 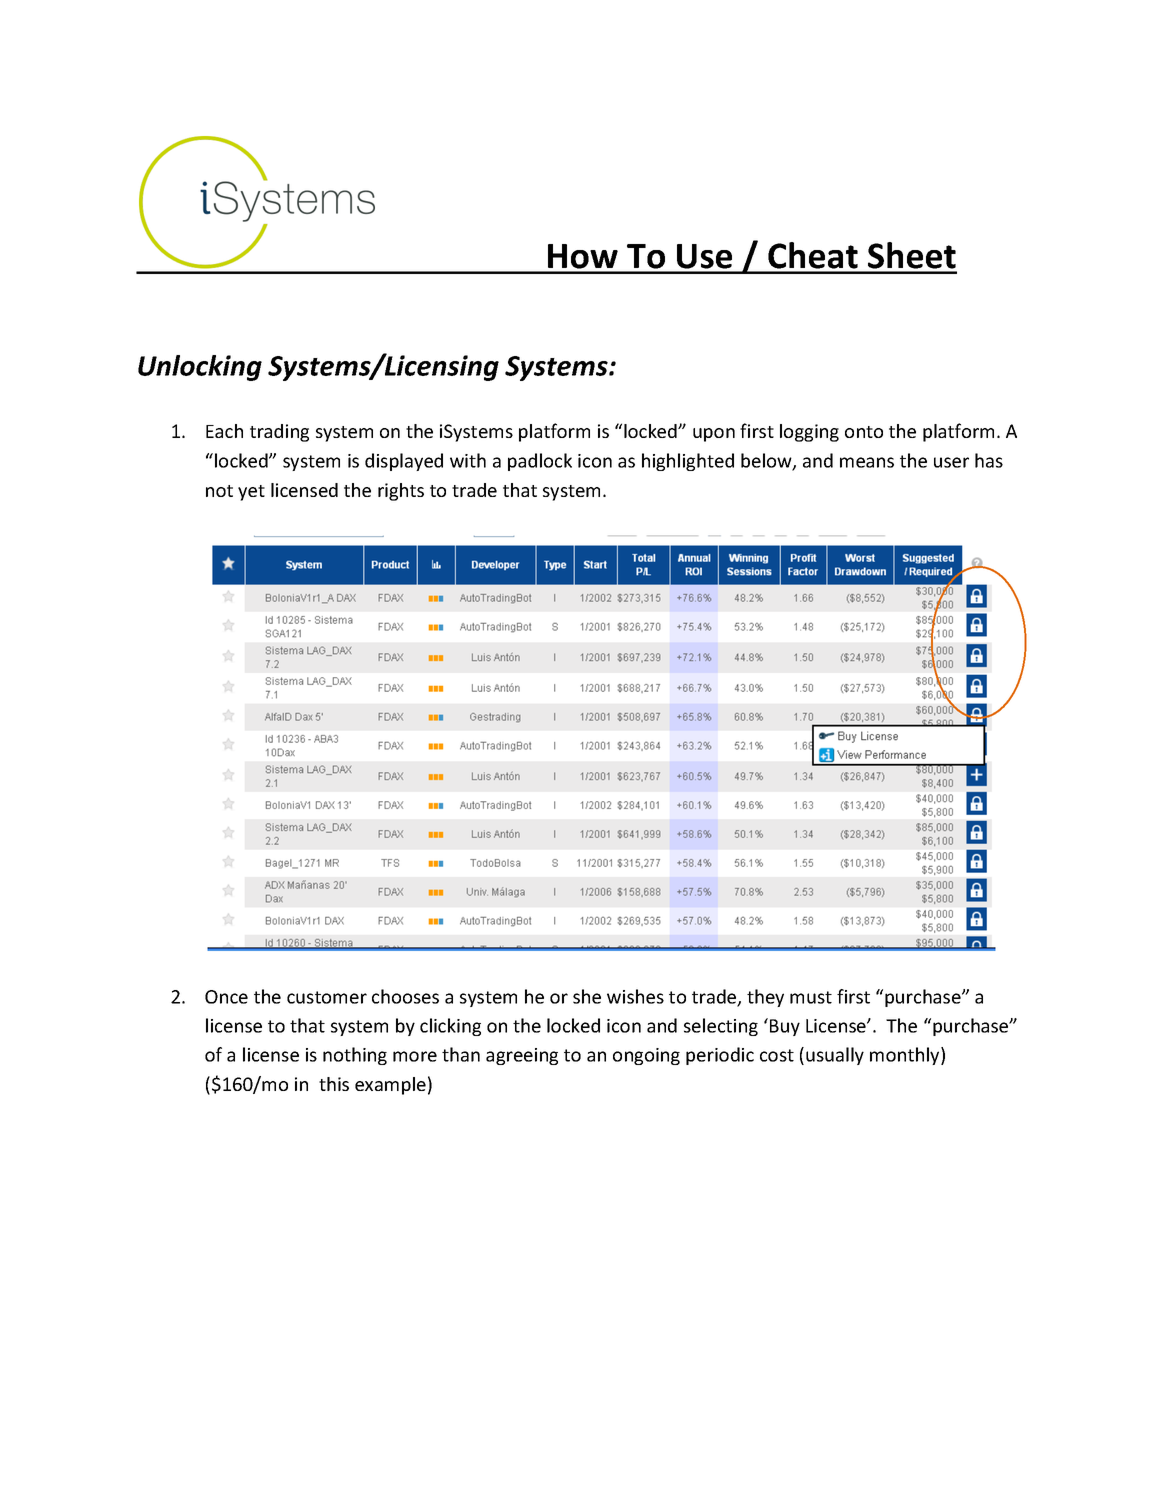 What do you see at coordinates (251, 493) in the screenshot?
I see `yet` at bounding box center [251, 493].
